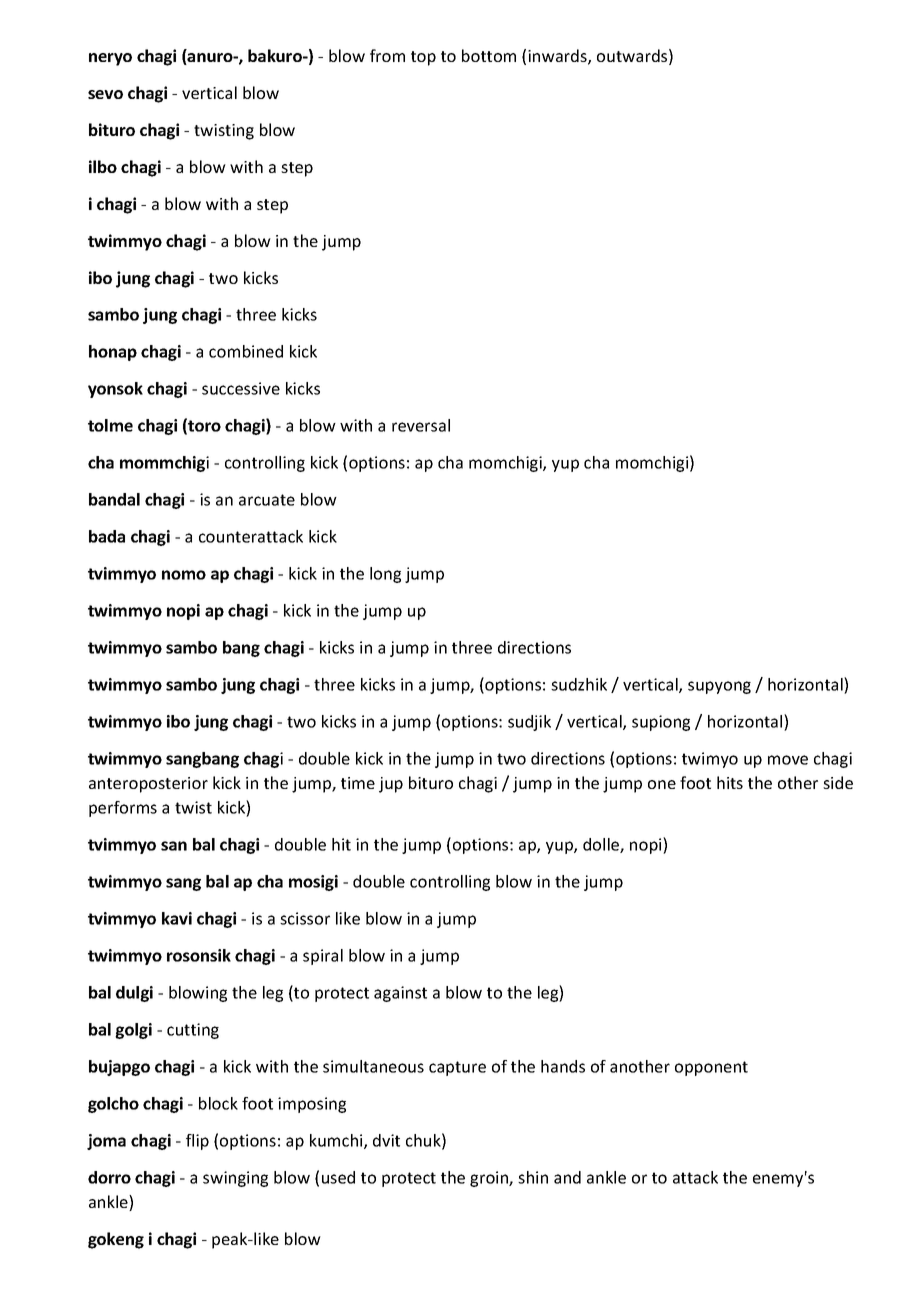 This document has width=924, height=1308. Describe the element at coordinates (177, 918) in the document. I see `kavi` at that location.
